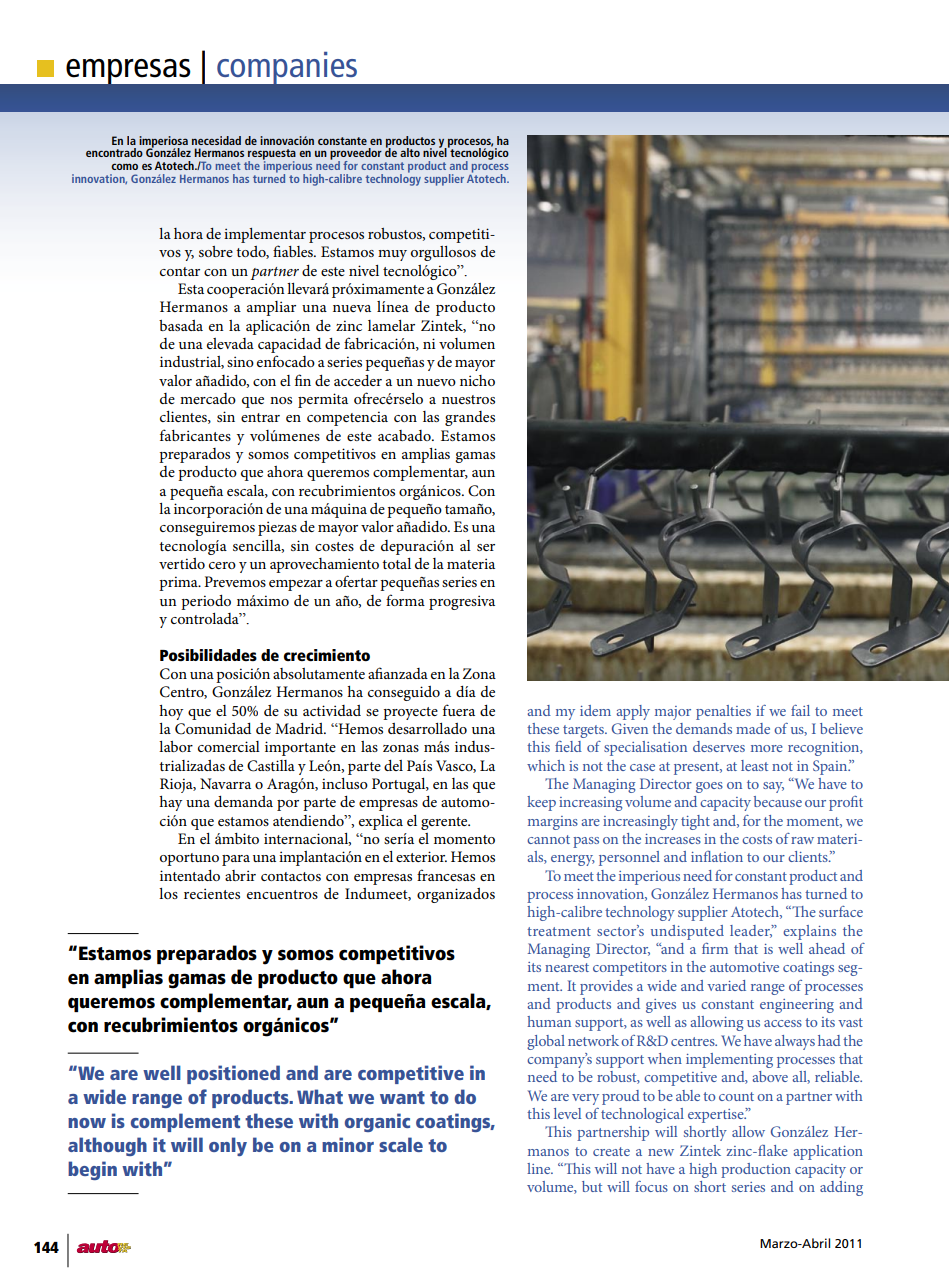 This document has height=1288, width=949. I want to click on como, so click(124, 166).
